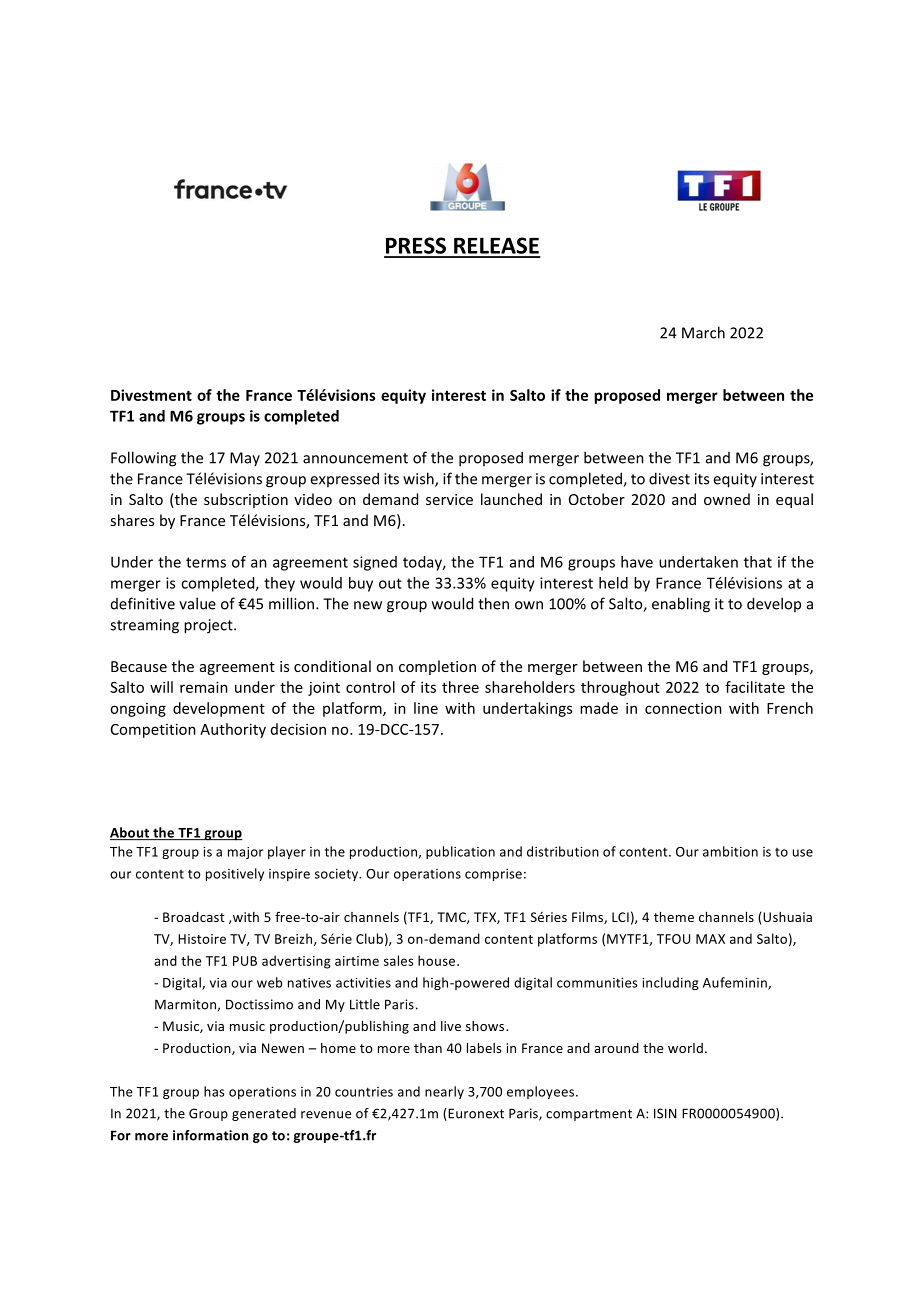  I want to click on facilitate, so click(755, 687).
